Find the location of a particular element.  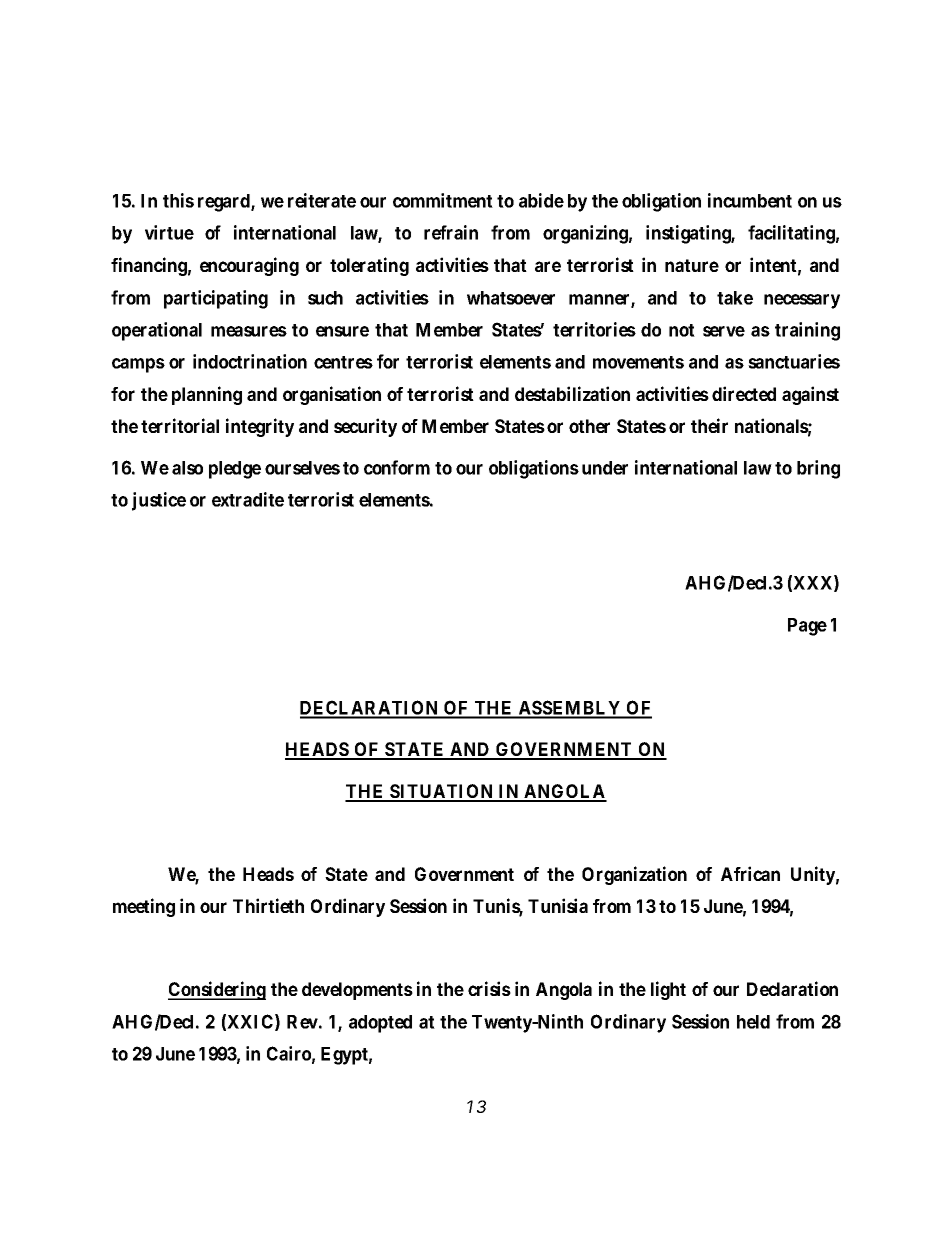

incumbent is located at coordinates (750, 200).
